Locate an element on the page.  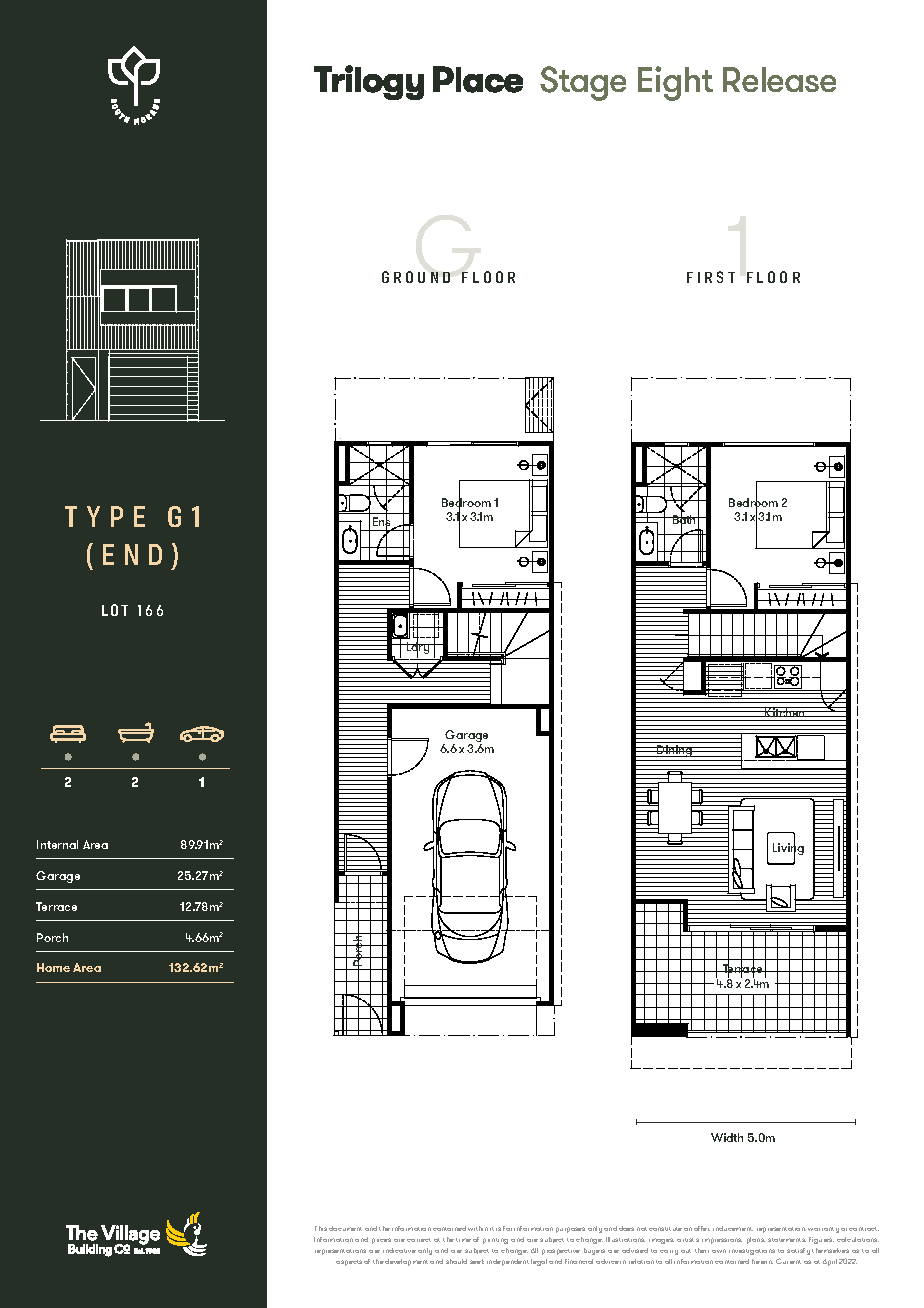
This is located at coordinates (321, 1228).
